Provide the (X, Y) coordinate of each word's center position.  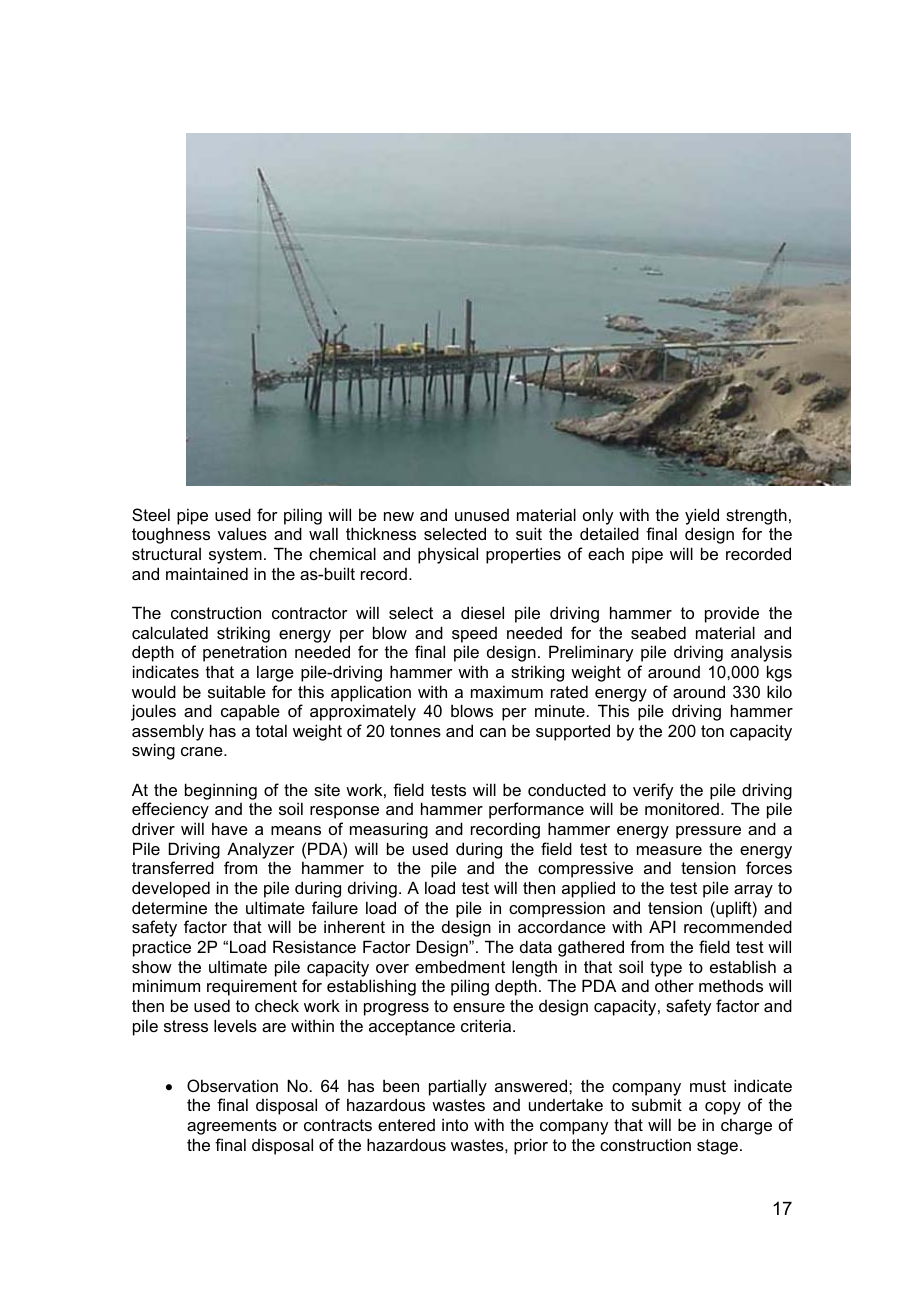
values (242, 533)
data (536, 946)
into (455, 1124)
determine (169, 907)
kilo (779, 691)
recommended (738, 926)
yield (702, 516)
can (493, 732)
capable (250, 712)
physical (448, 555)
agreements (232, 1127)
